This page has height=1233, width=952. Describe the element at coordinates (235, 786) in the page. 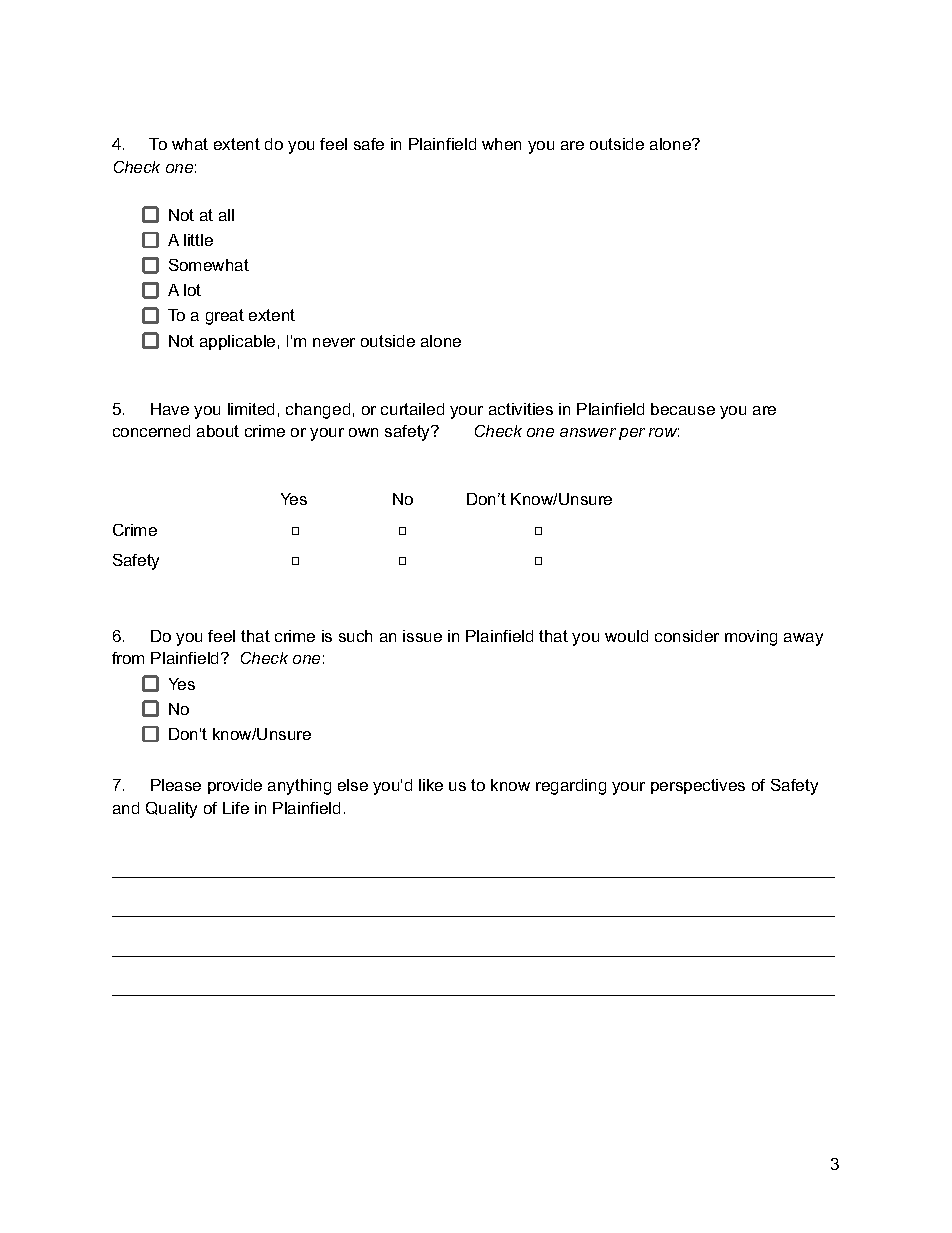

I see `provide` at that location.
